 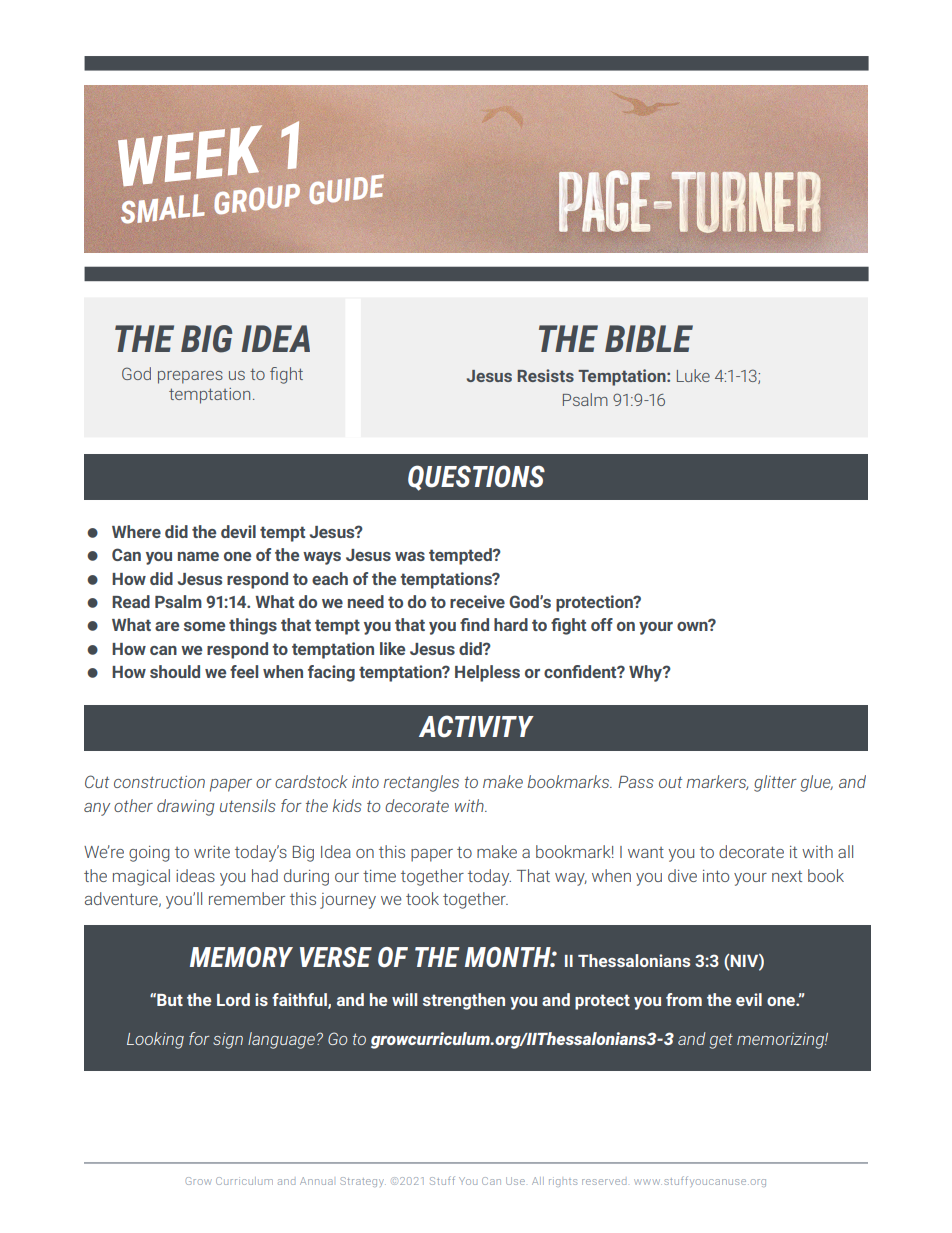 What do you see at coordinates (682, 875) in the screenshot?
I see `dive` at bounding box center [682, 875].
